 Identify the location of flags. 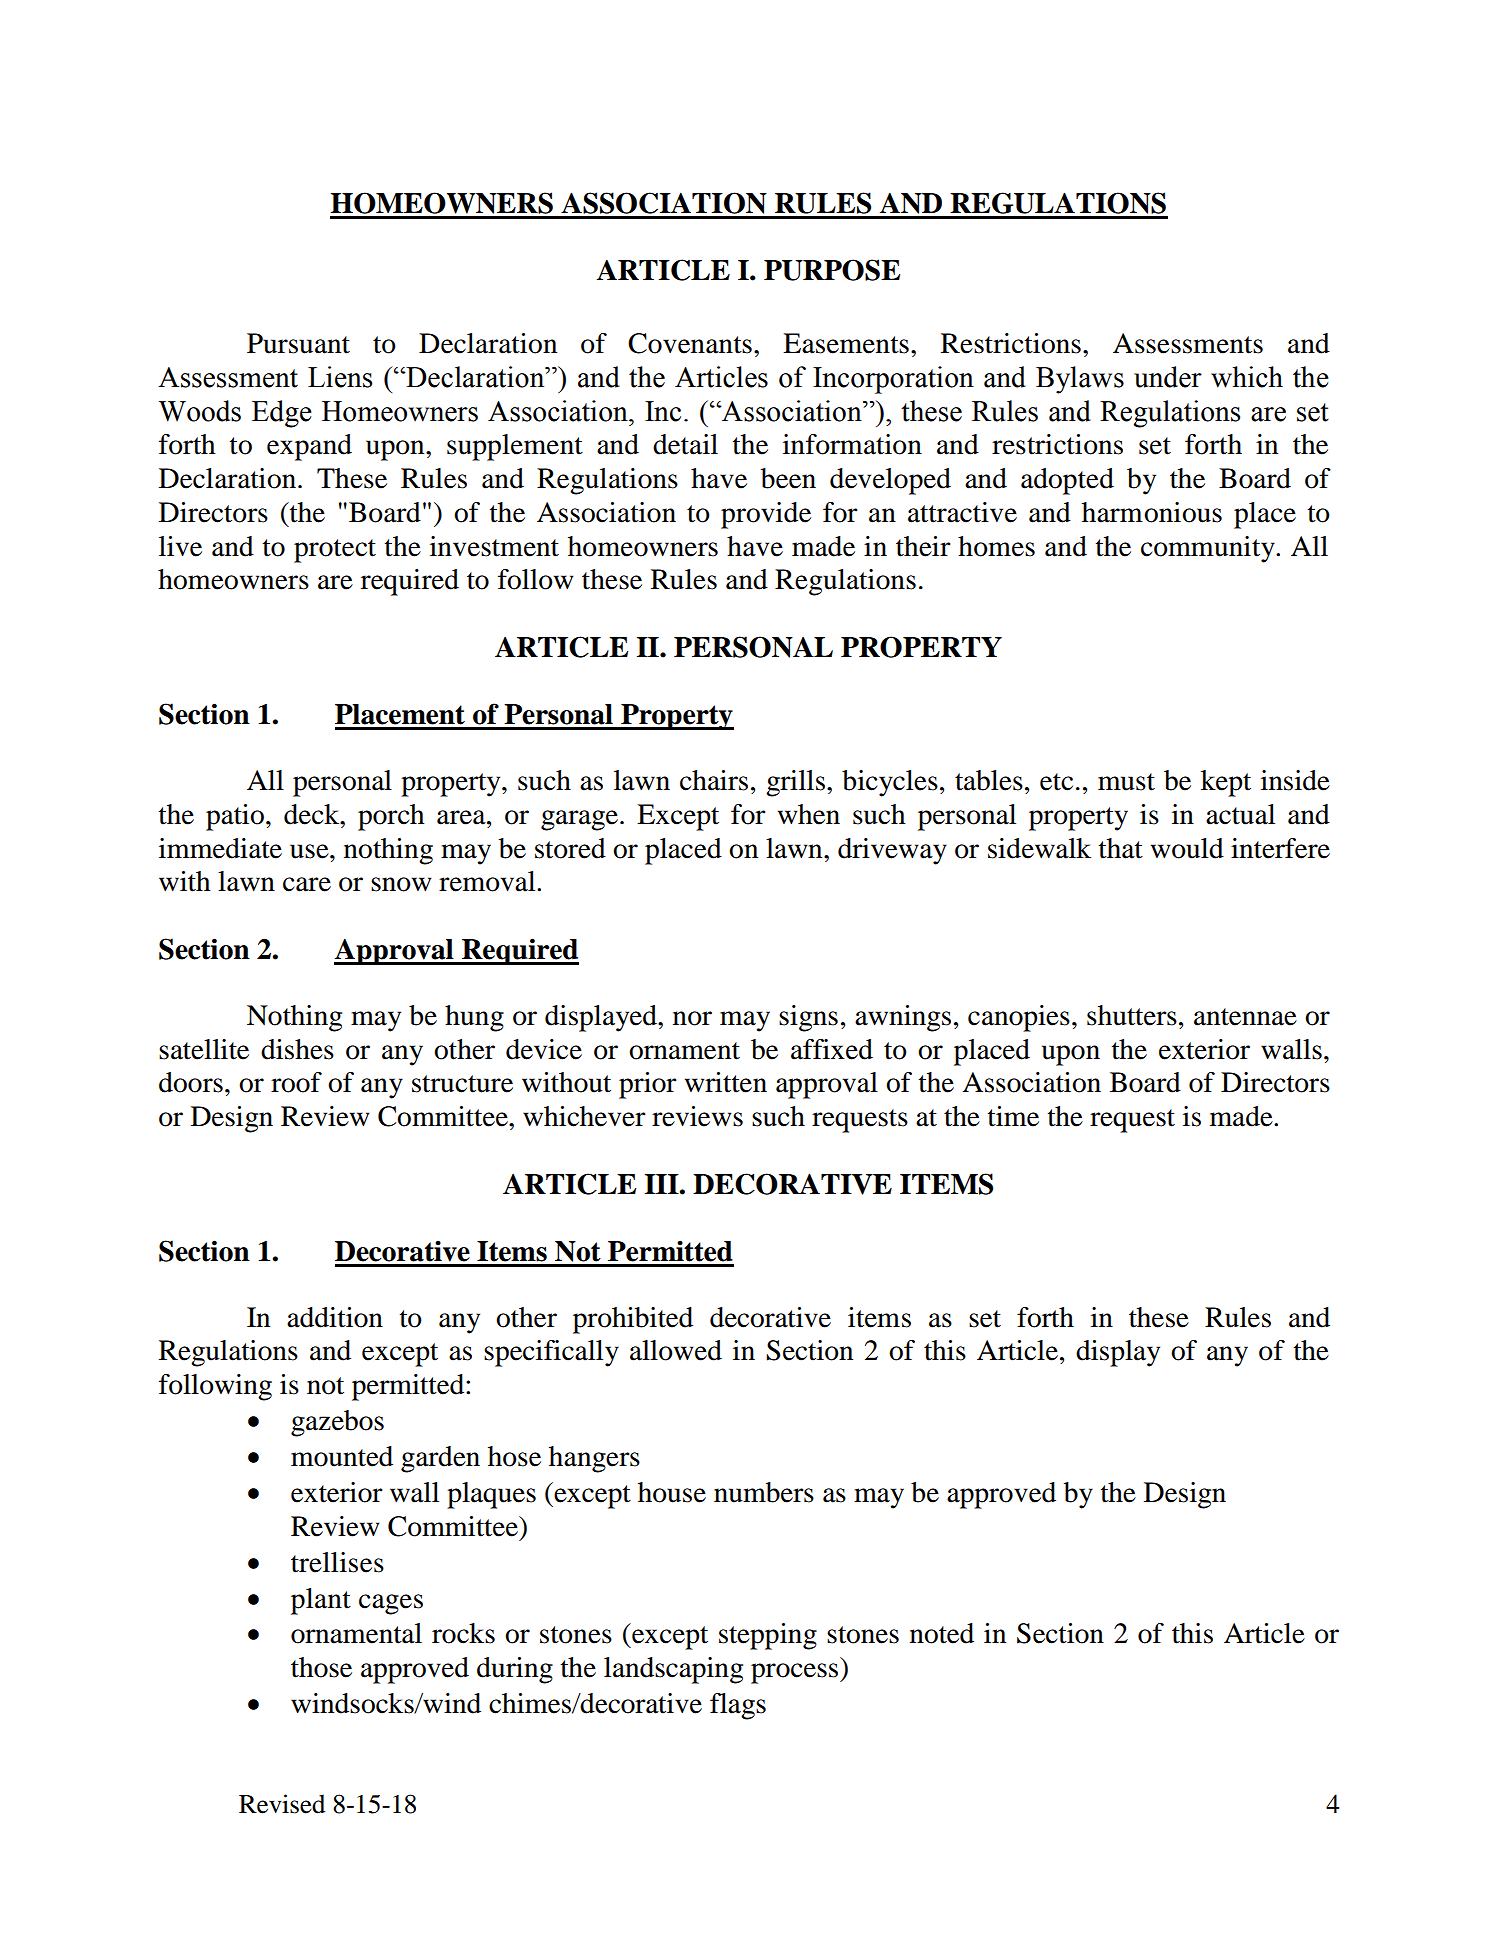
(738, 1706).
